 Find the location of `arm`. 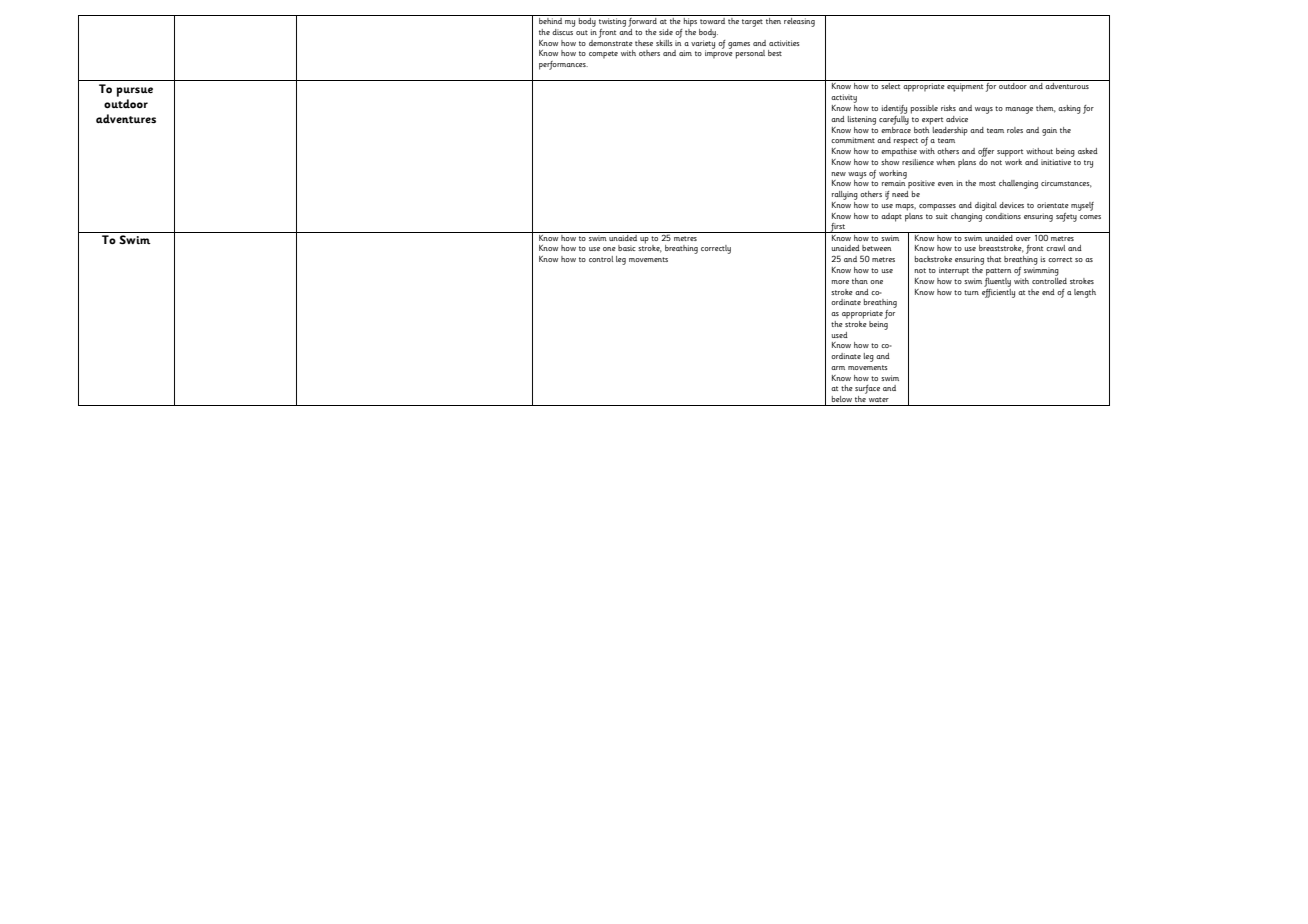

arm is located at coordinates (838, 368).
